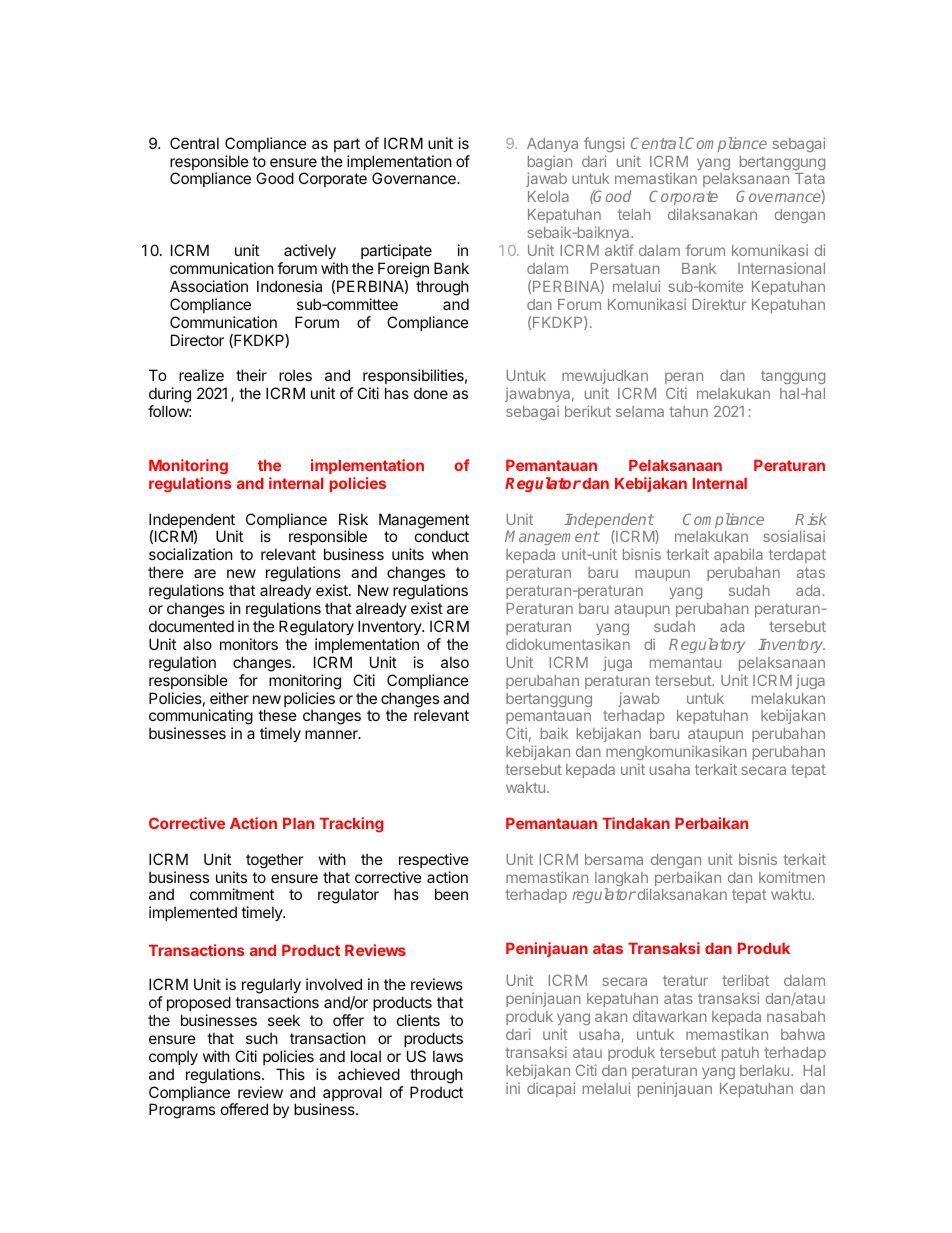 This screenshot has width=952, height=1233. What do you see at coordinates (450, 554) in the screenshot?
I see `when` at bounding box center [450, 554].
